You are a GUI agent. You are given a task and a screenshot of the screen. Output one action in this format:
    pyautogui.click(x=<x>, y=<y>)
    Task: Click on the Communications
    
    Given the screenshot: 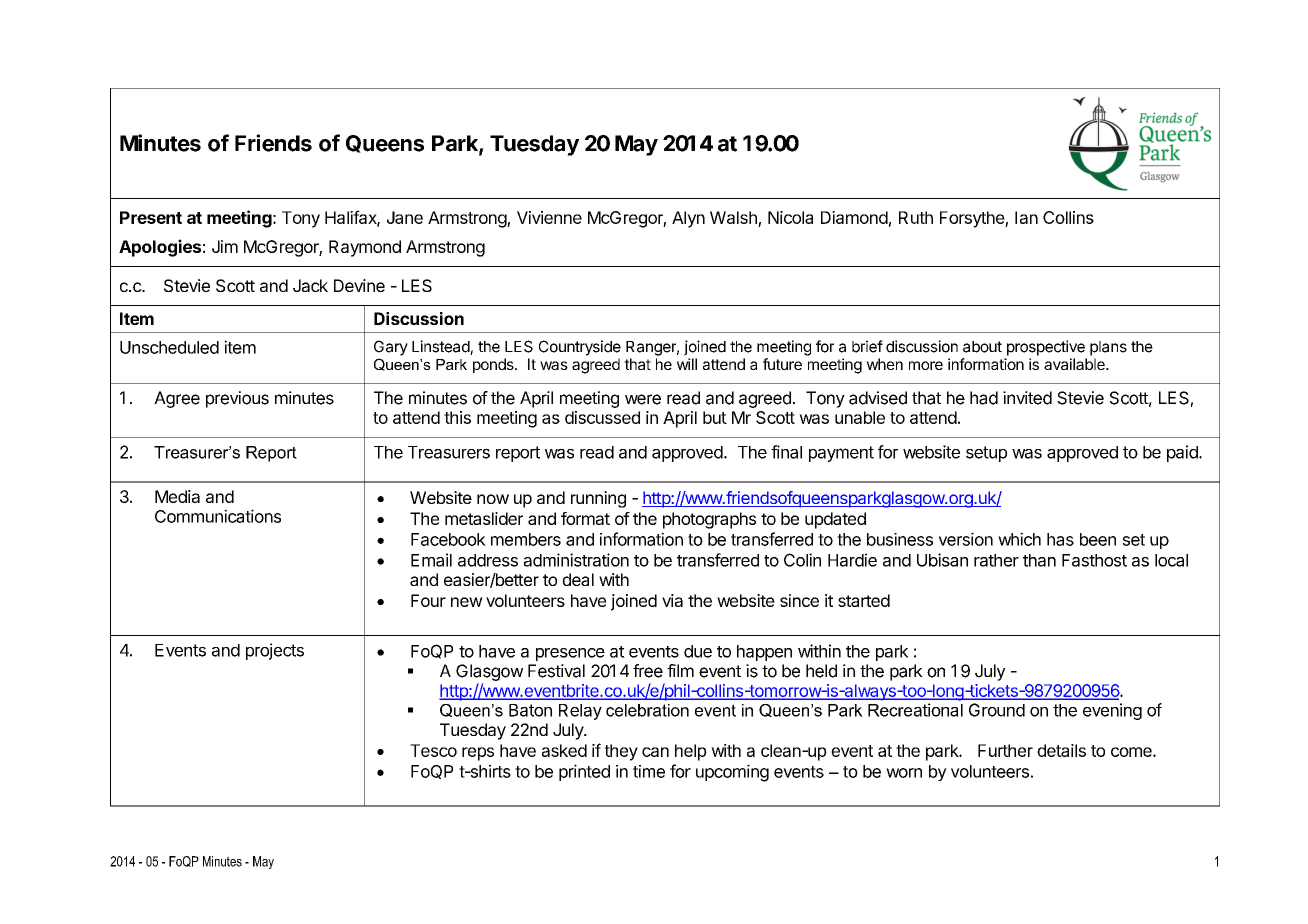 What is the action you would take?
    pyautogui.click(x=218, y=516)
